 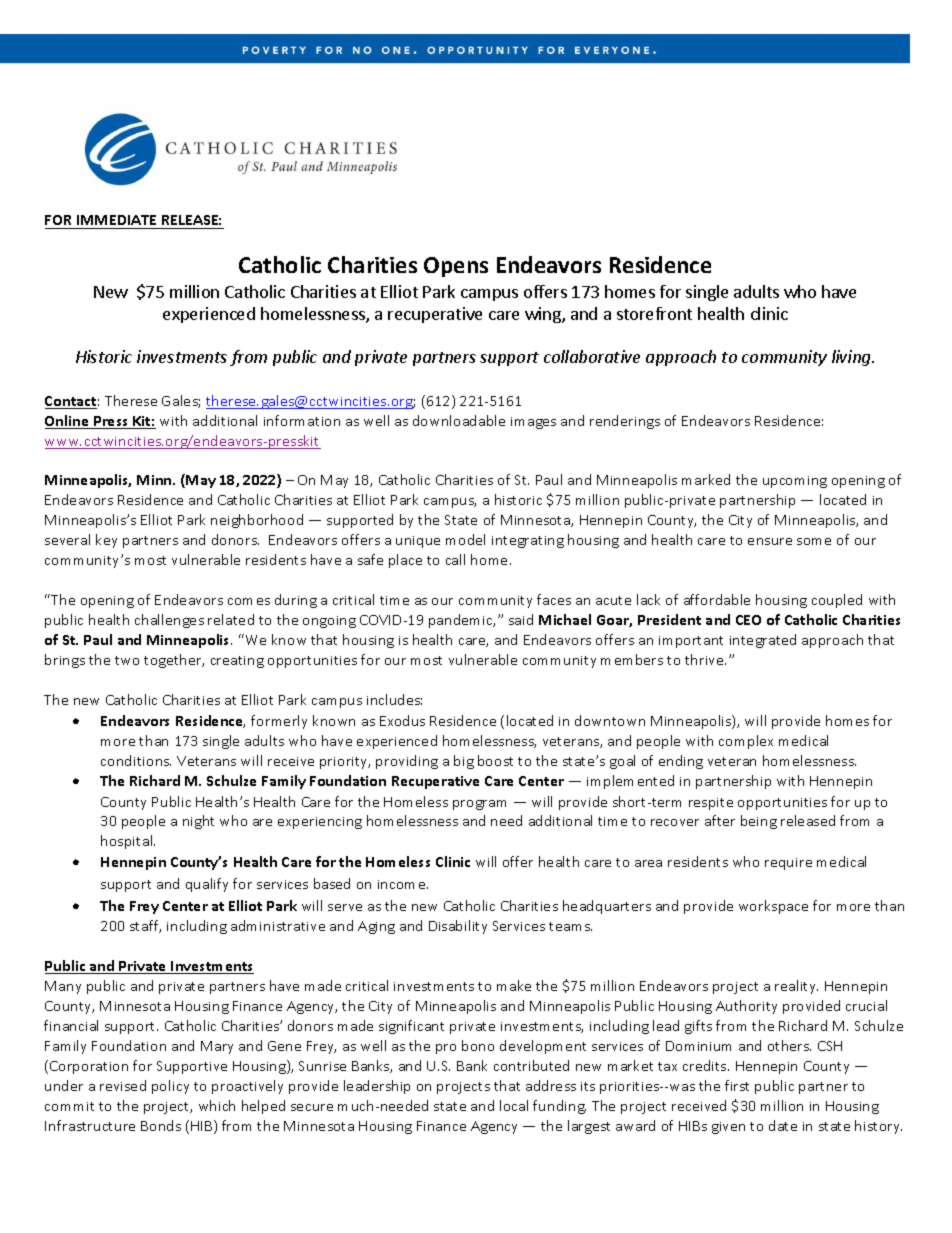 I want to click on night, so click(x=198, y=822).
